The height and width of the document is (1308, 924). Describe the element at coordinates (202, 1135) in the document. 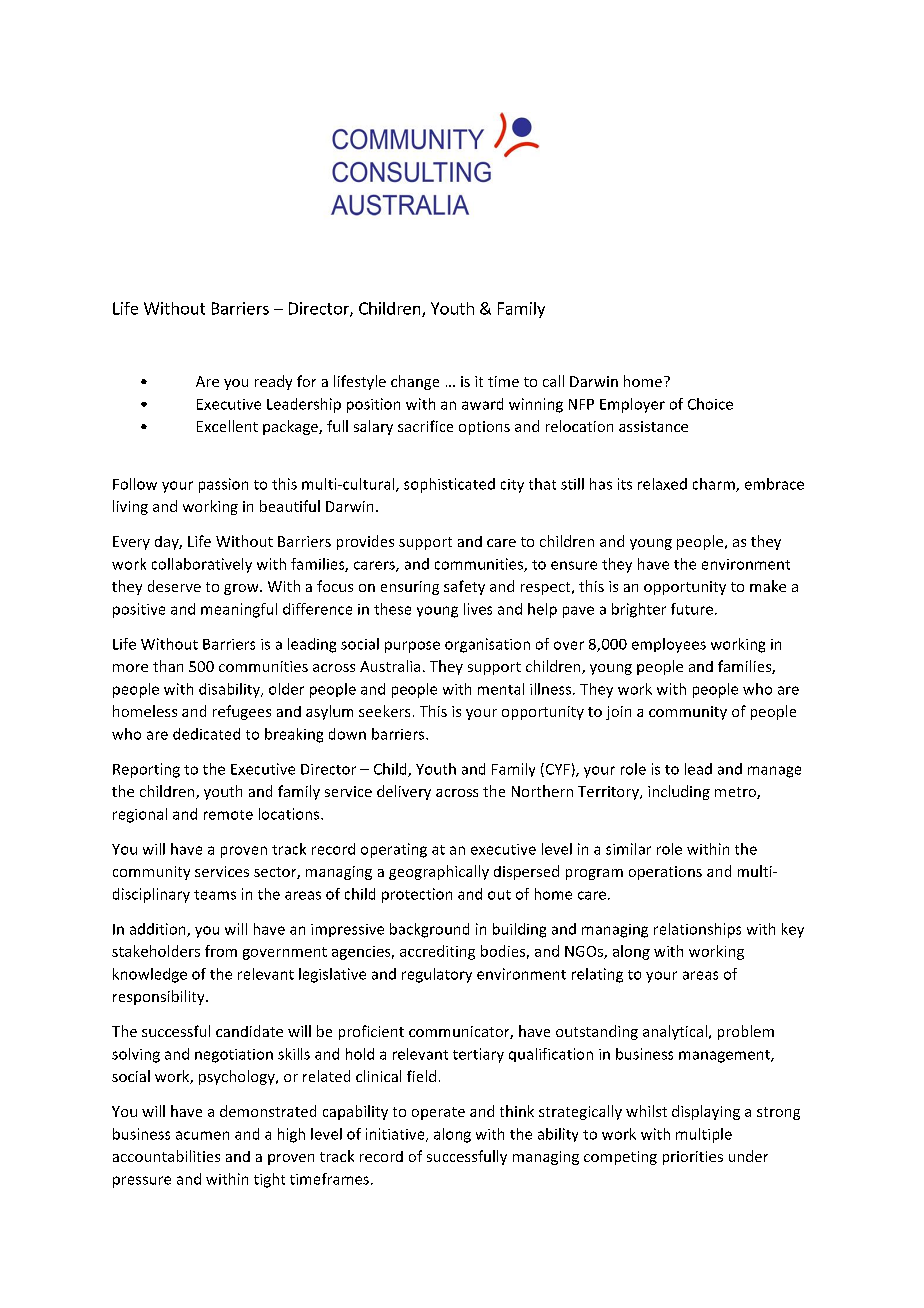

I see `acumen` at that location.
